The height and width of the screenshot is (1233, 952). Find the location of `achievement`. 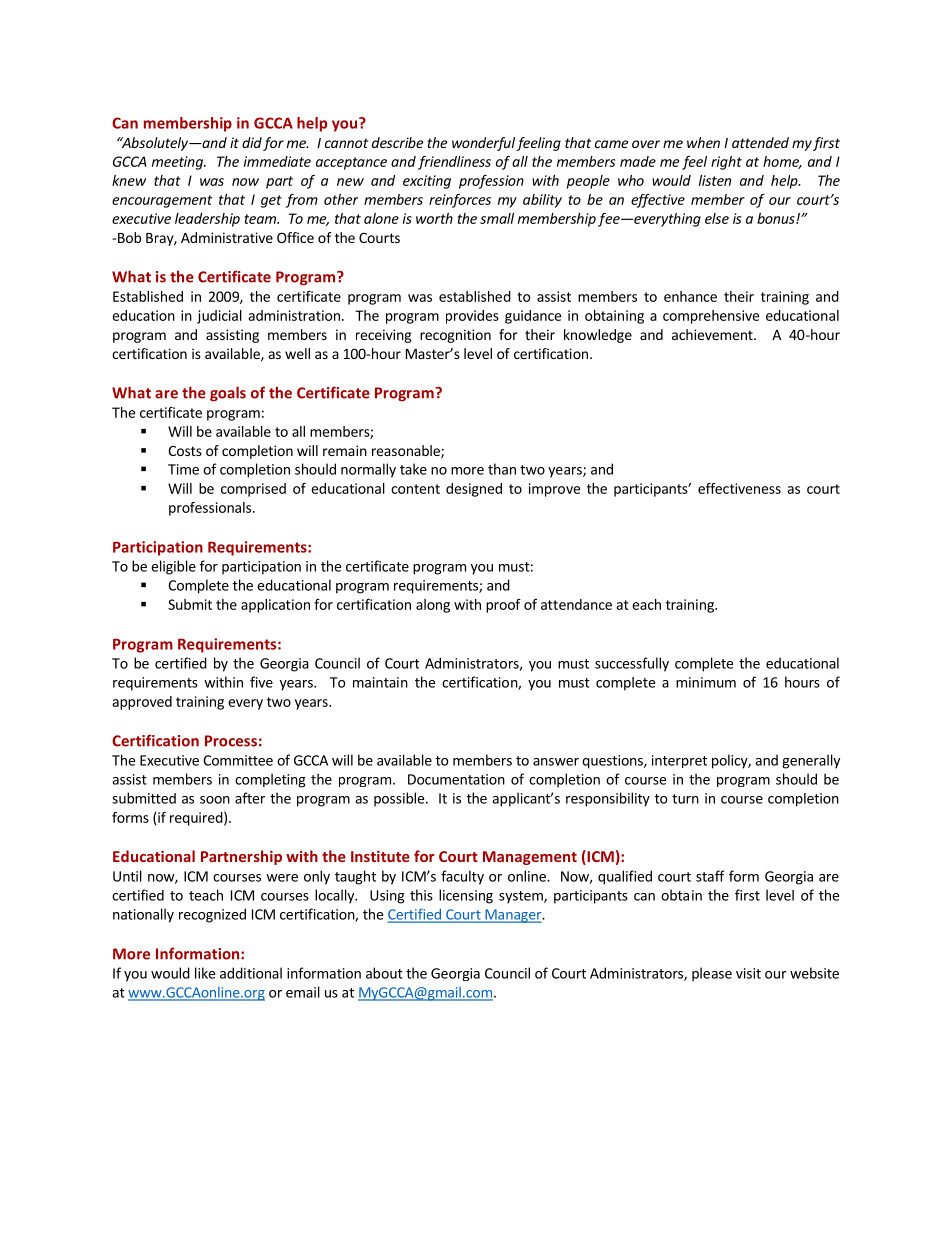

achievement is located at coordinates (713, 334).
